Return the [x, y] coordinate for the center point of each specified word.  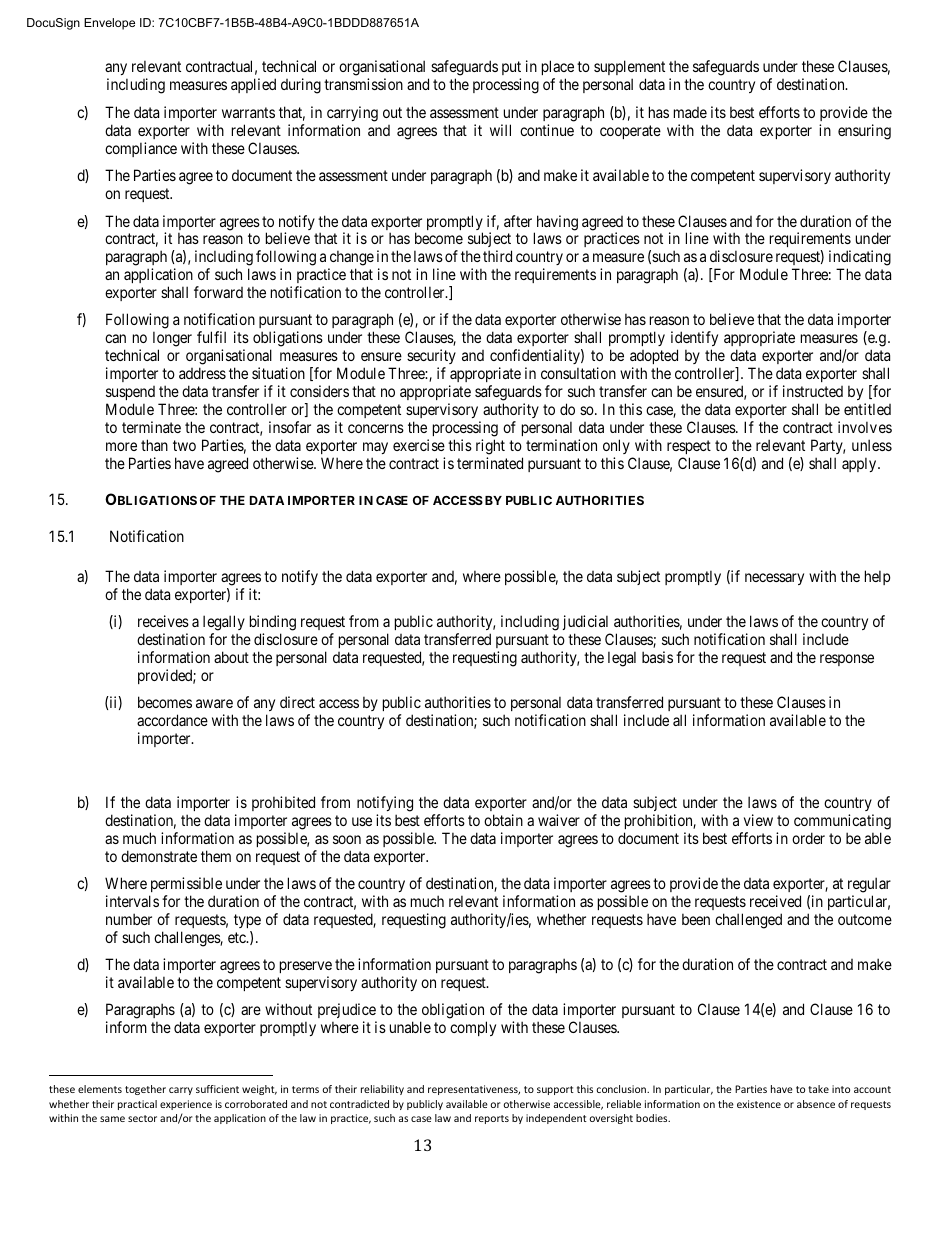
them [216, 856]
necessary [774, 579]
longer [172, 340]
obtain [503, 820]
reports [492, 1119]
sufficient [217, 1089]
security [431, 356]
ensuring [864, 132]
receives [163, 621]
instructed [813, 391]
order [808, 838]
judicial [585, 622]
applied [253, 85]
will [500, 130]
